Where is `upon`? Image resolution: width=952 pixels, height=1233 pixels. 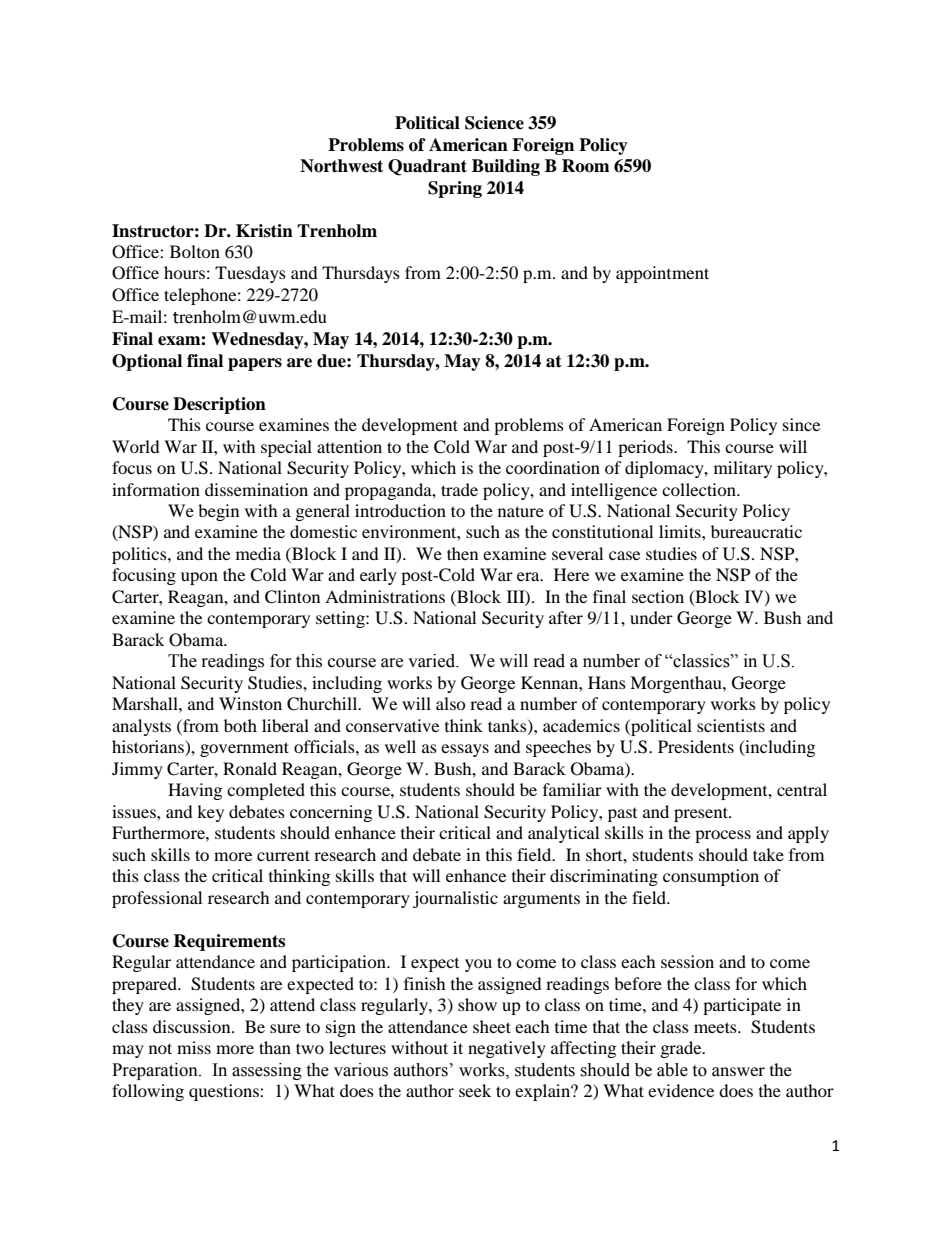
upon is located at coordinates (199, 578).
